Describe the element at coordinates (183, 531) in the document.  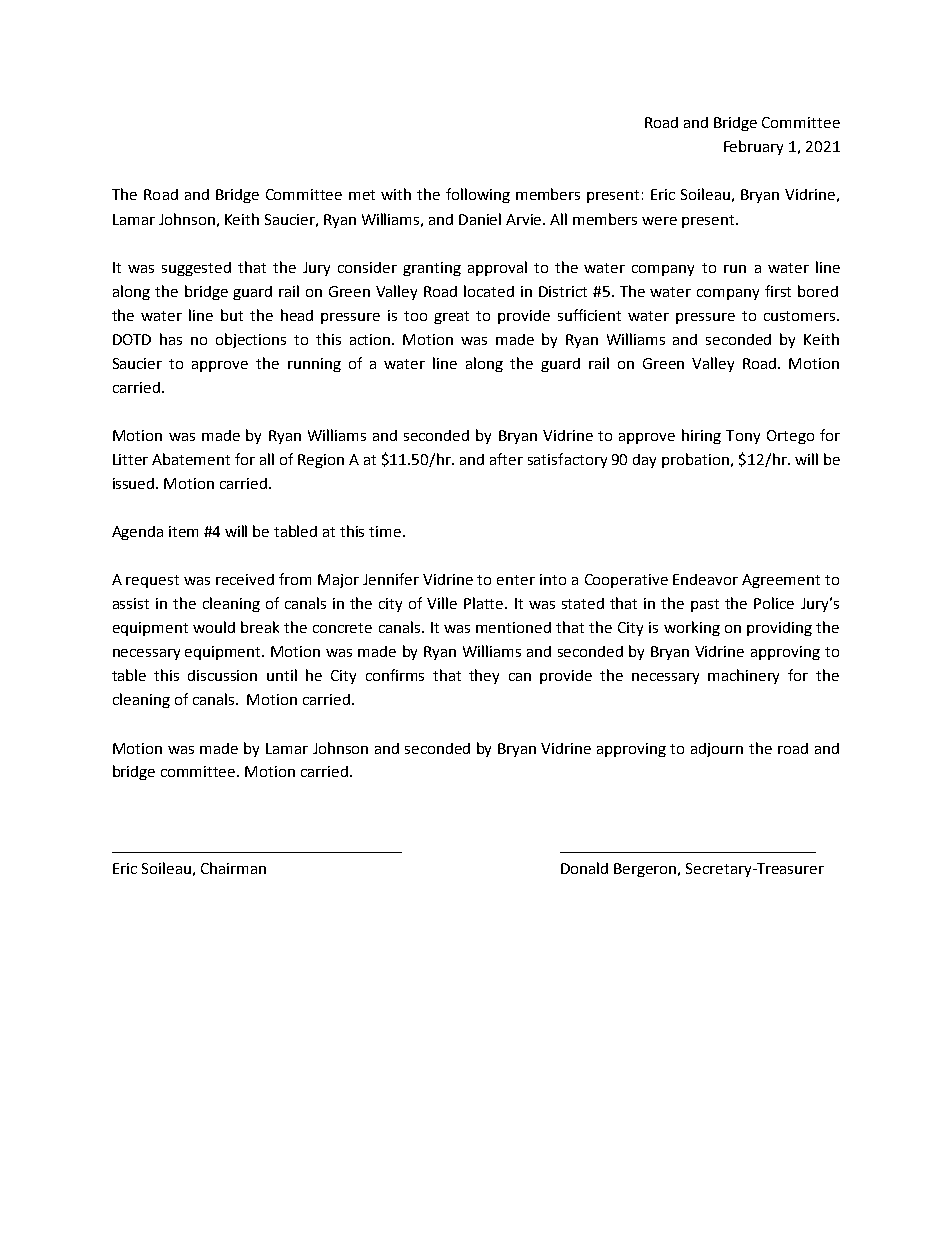
I see `item` at that location.
